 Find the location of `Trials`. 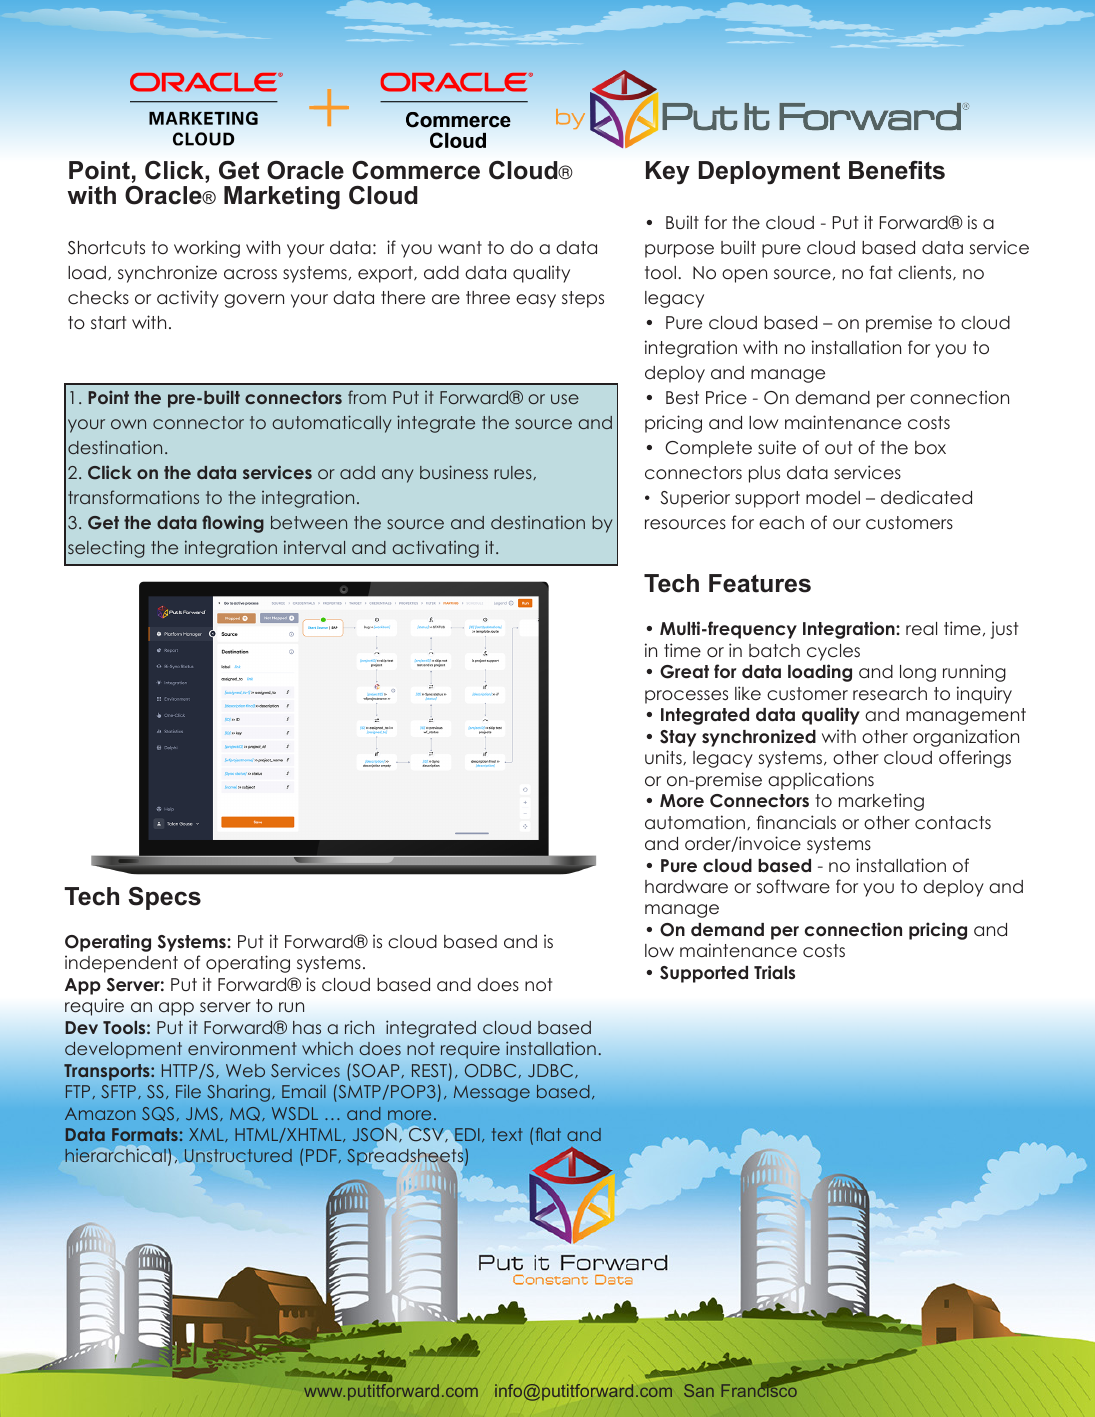

Trials is located at coordinates (774, 972).
